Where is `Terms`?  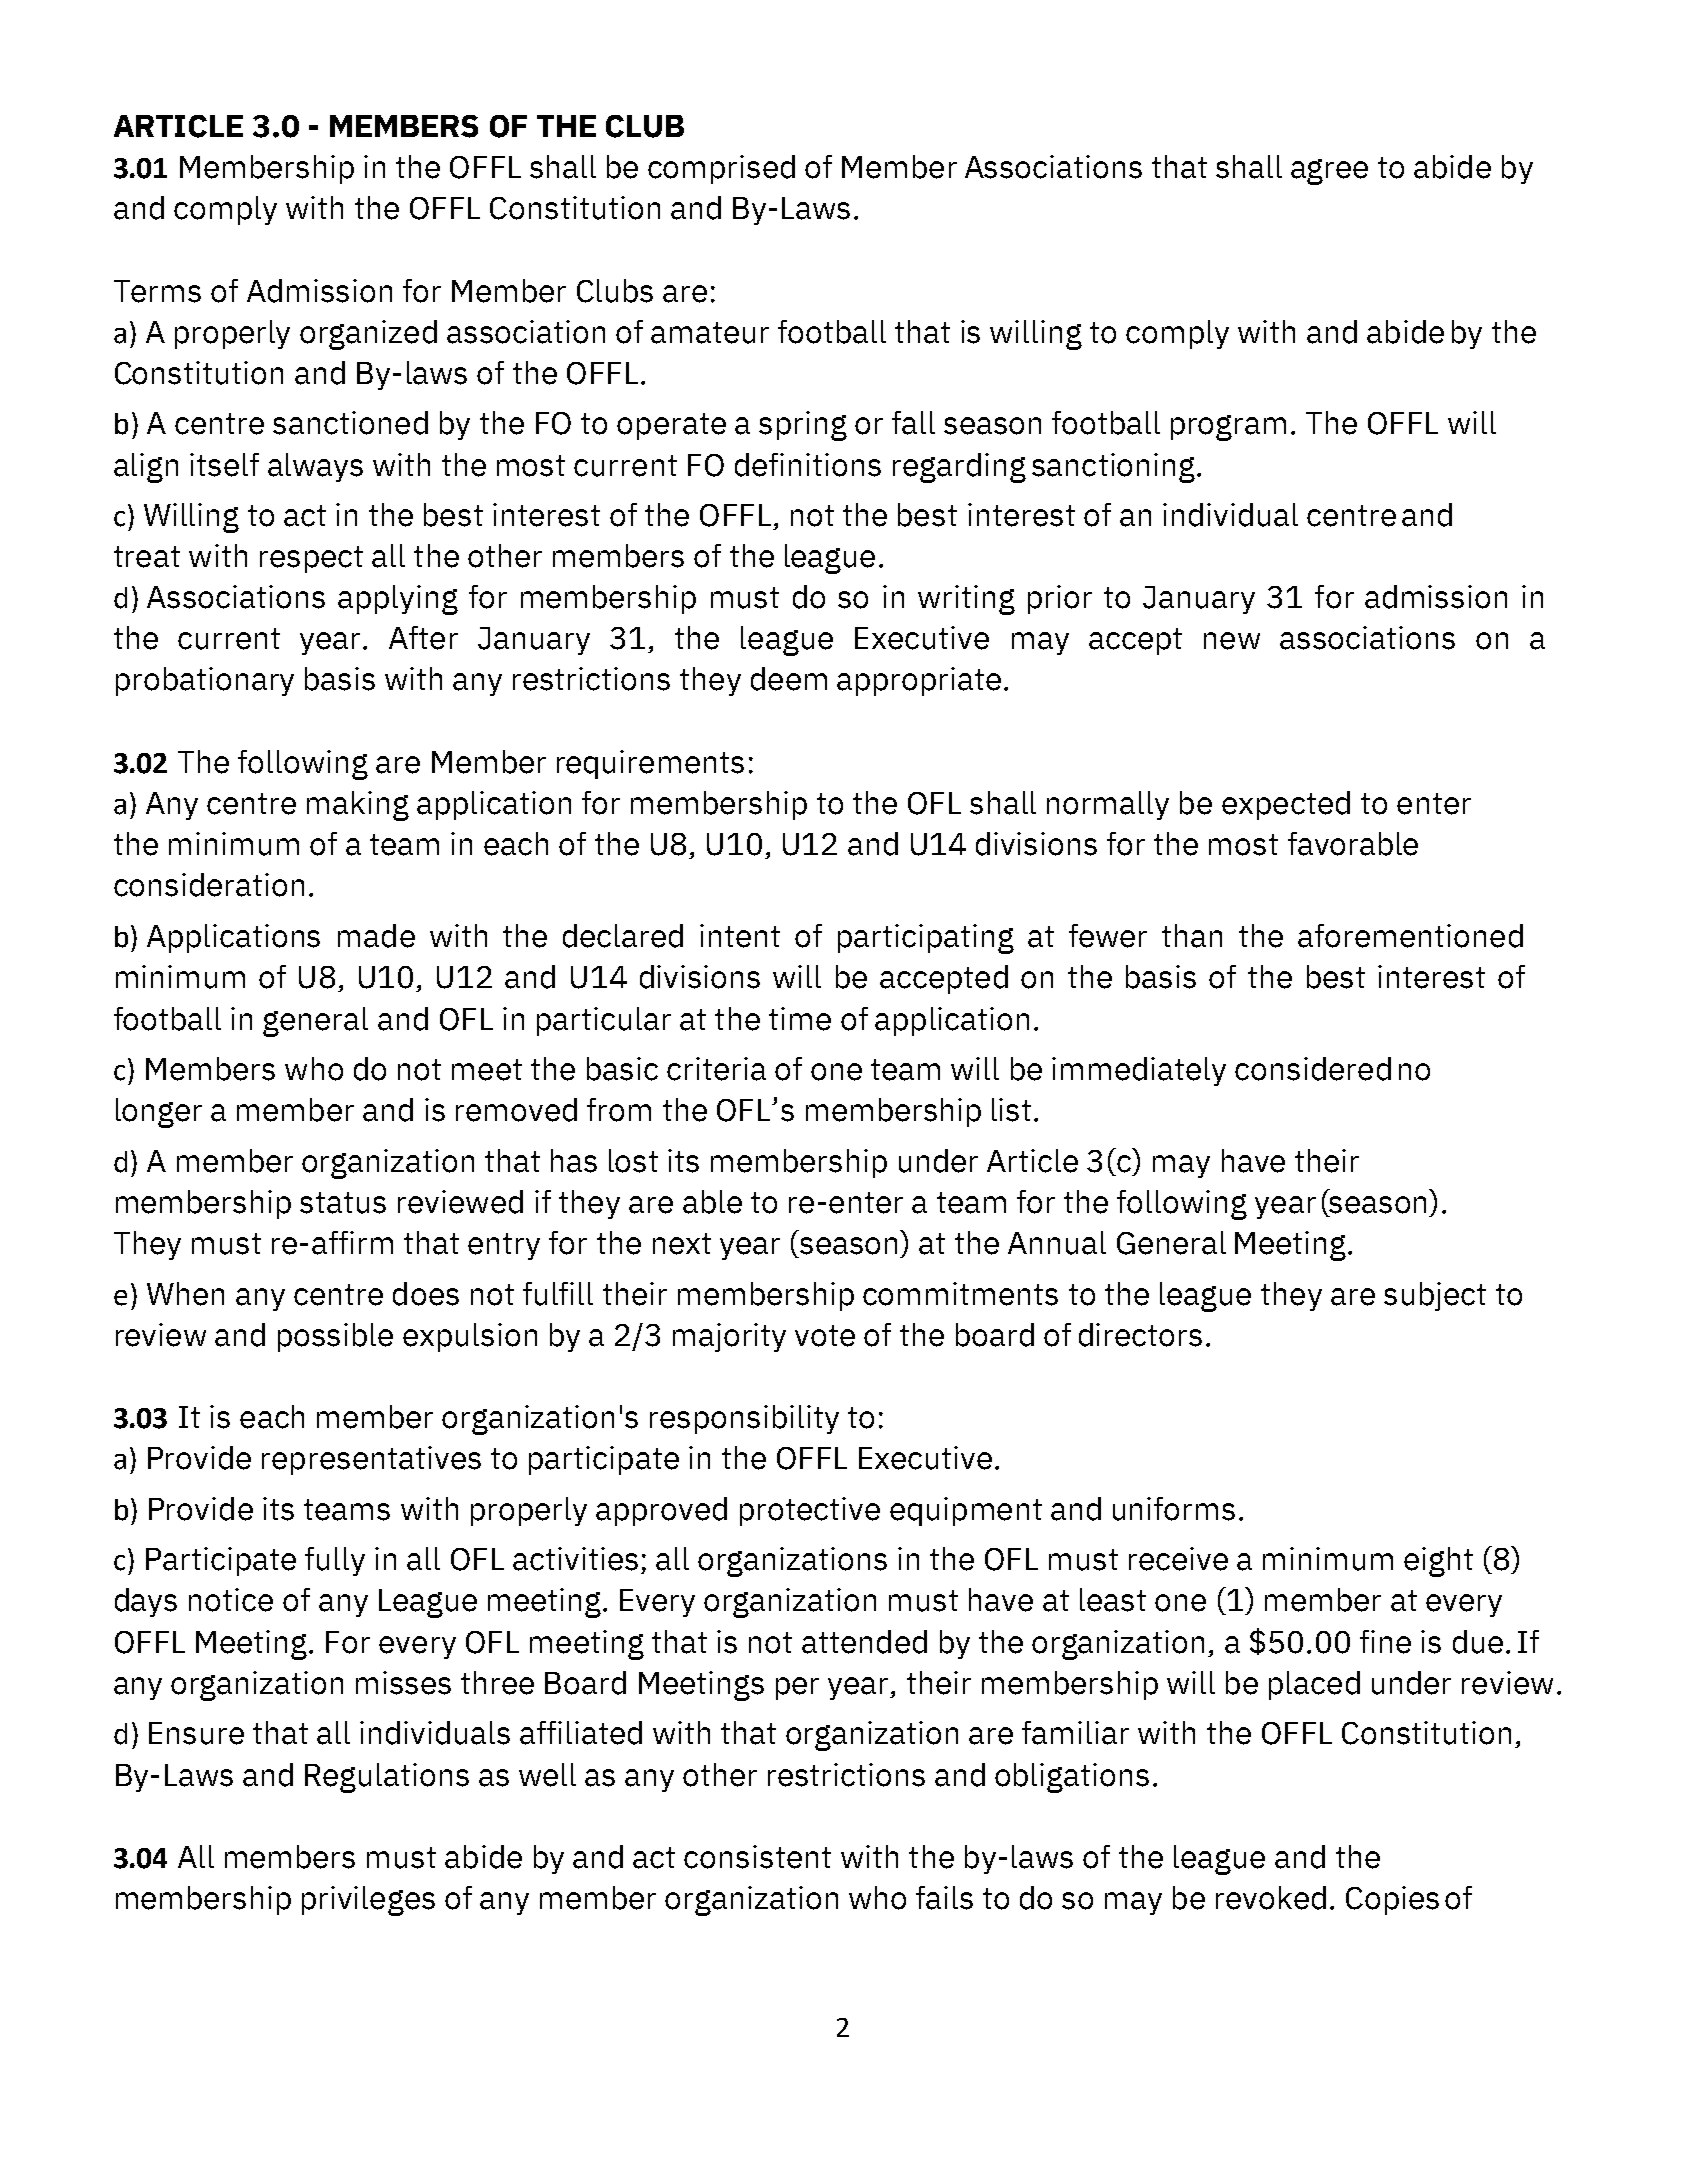
Terms is located at coordinates (157, 291).
